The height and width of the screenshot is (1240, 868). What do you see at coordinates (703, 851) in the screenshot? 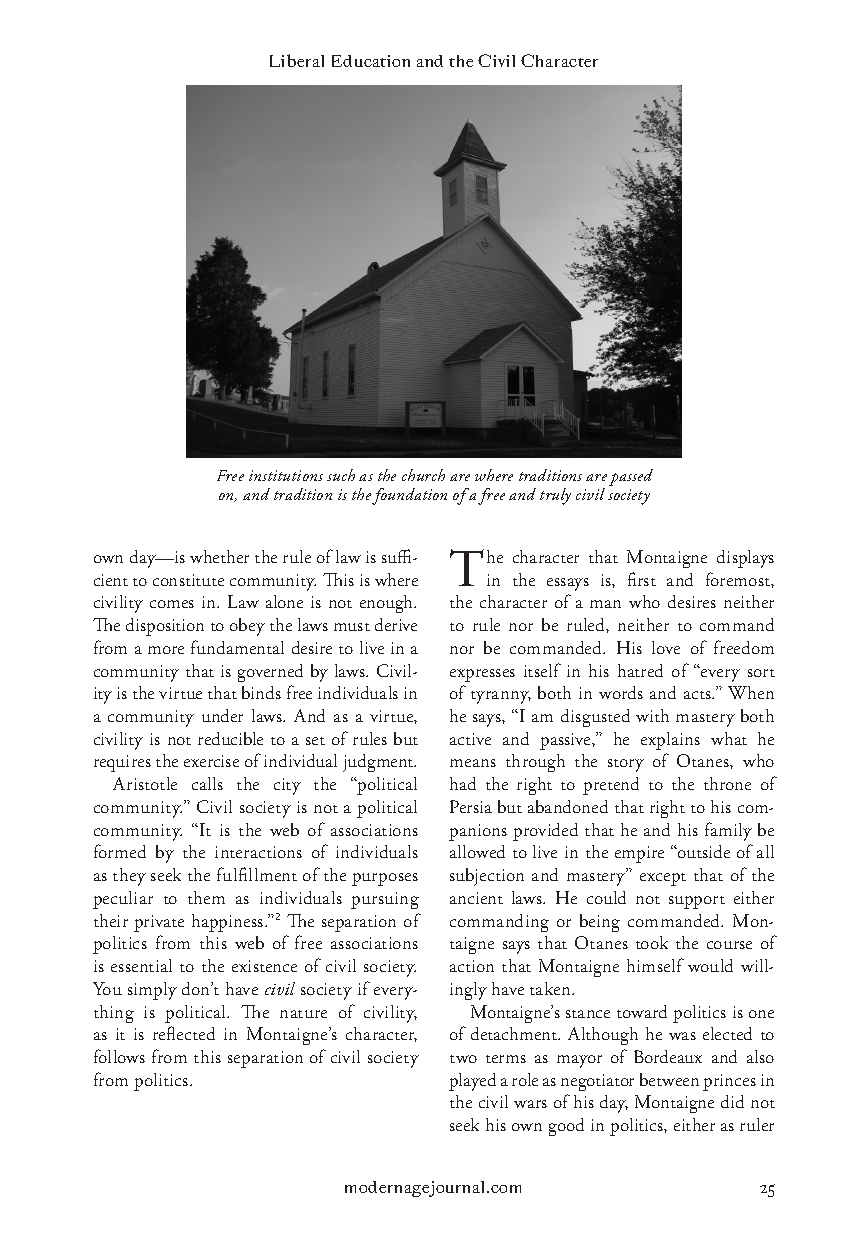
I see `outside` at bounding box center [703, 851].
